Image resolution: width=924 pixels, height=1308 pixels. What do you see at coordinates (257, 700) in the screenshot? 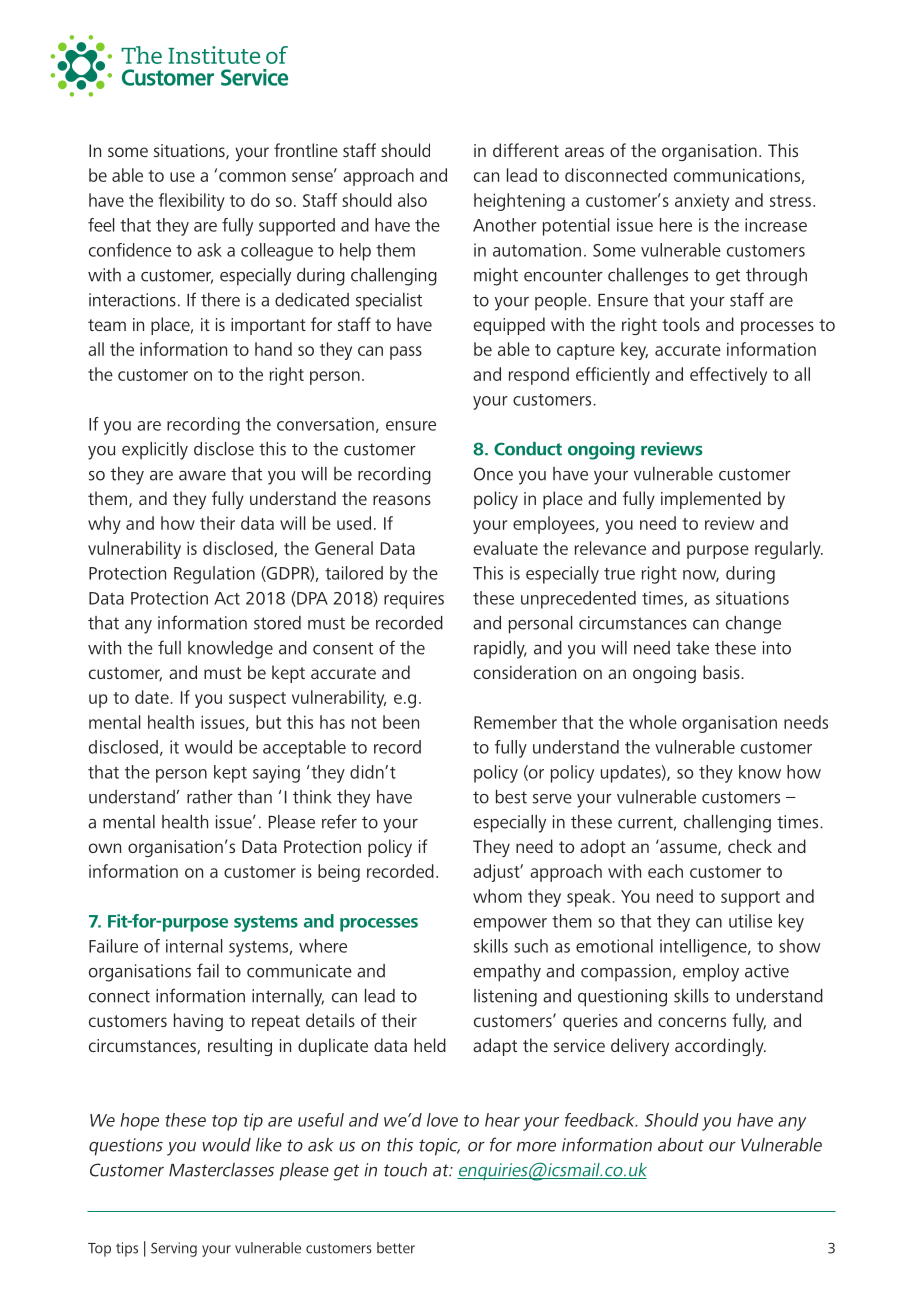
I see `suspect` at bounding box center [257, 700].
